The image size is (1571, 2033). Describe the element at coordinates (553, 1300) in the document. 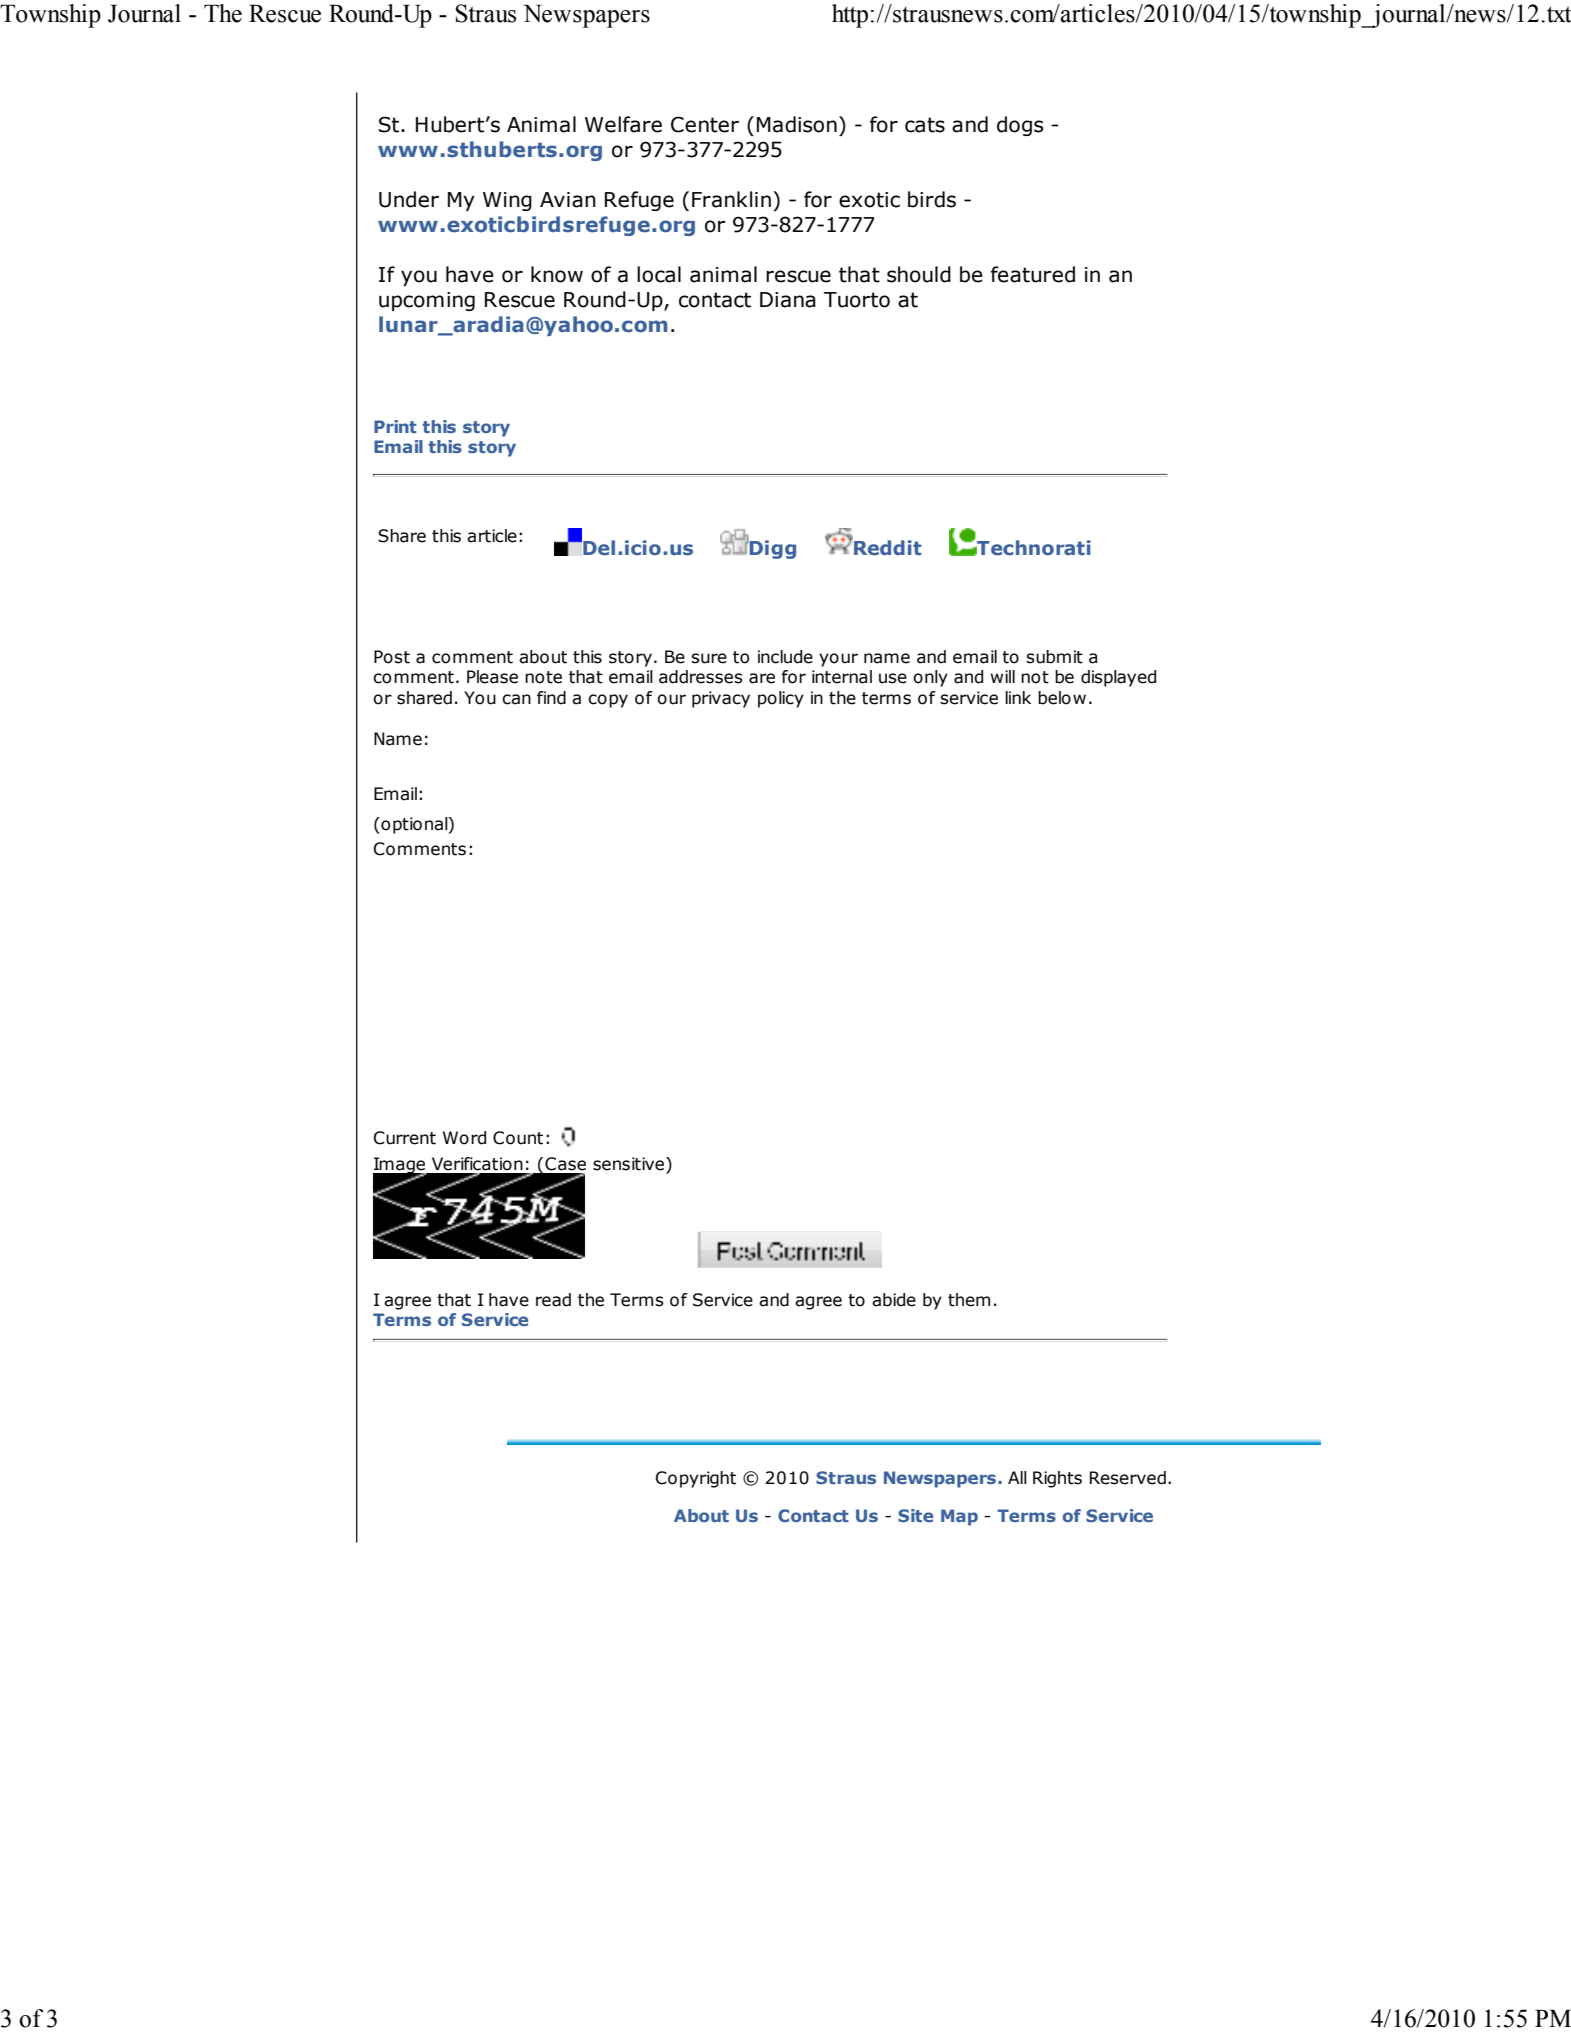

I see `read` at that location.
